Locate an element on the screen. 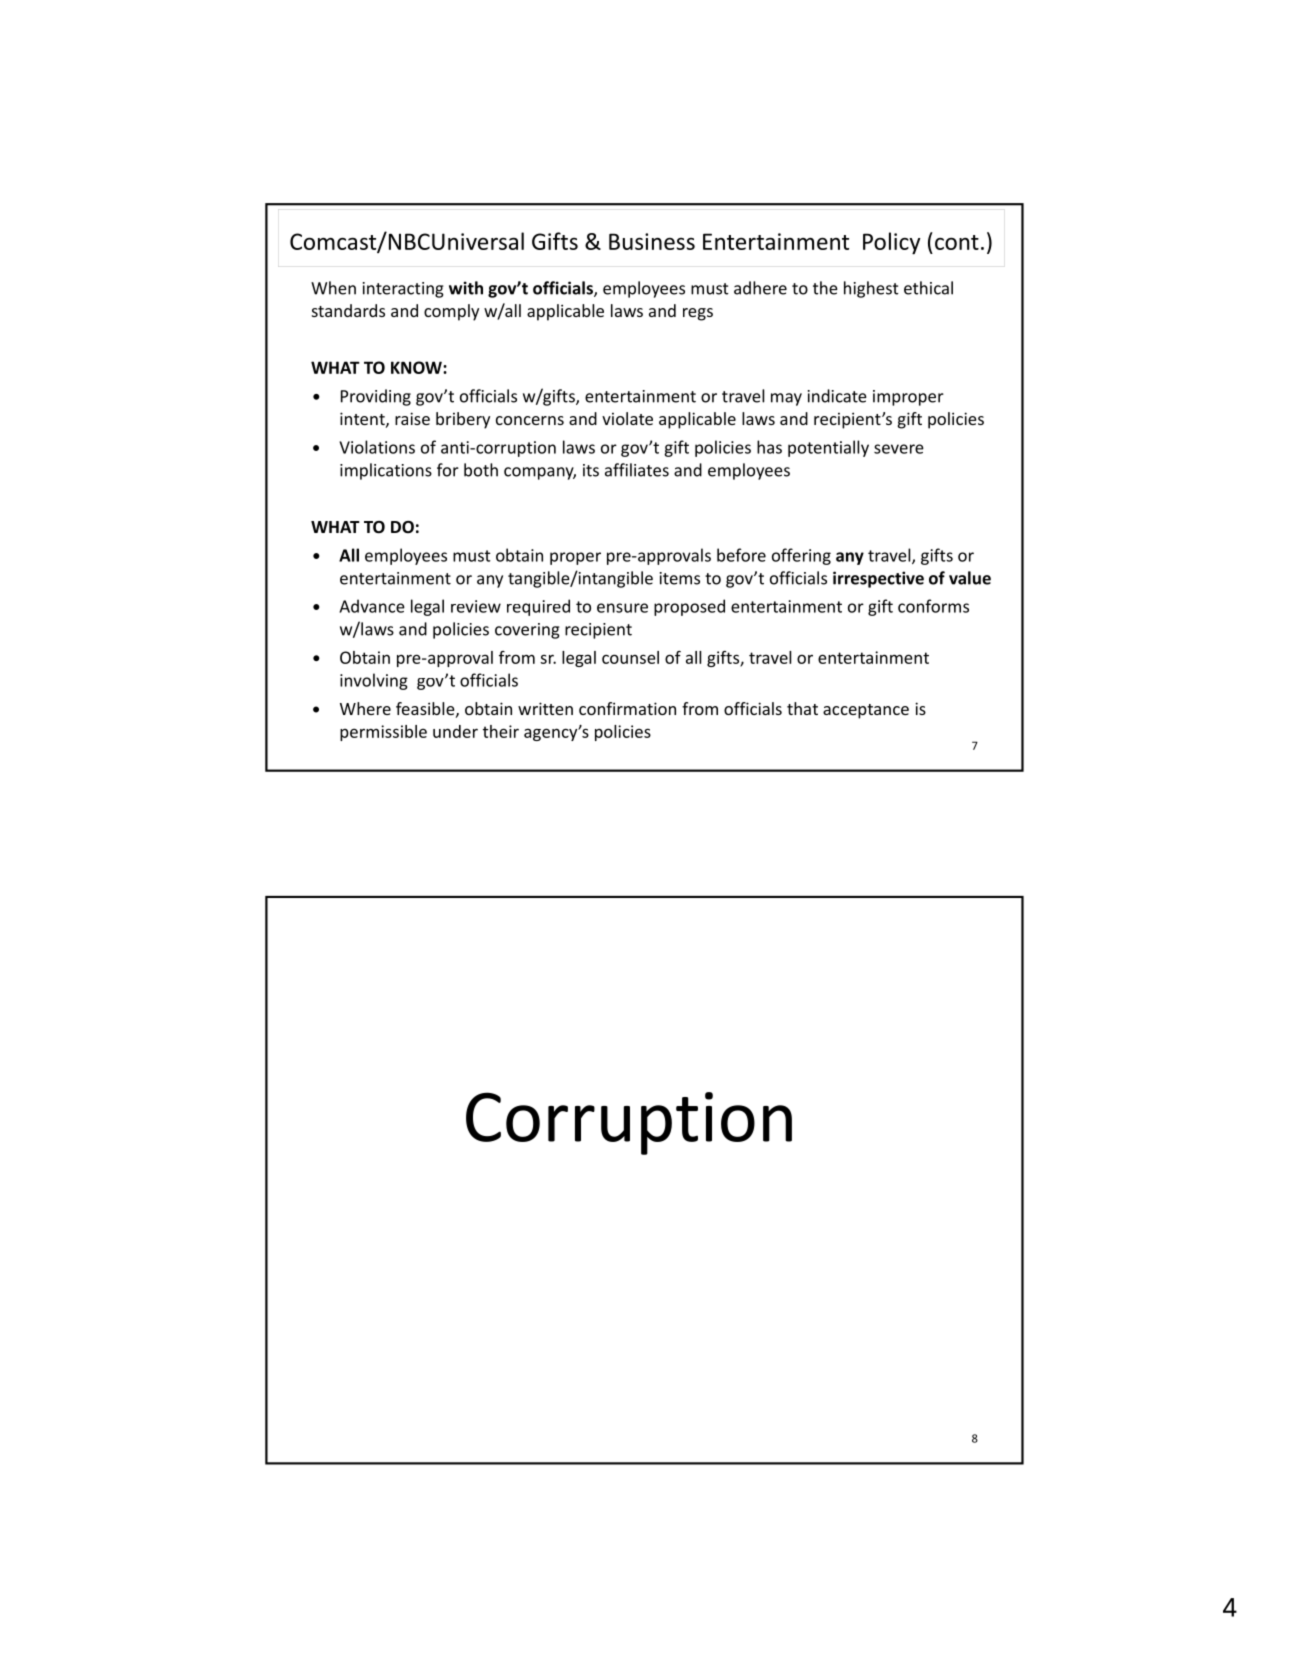 This screenshot has width=1289, height=1668. Business is located at coordinates (652, 241).
